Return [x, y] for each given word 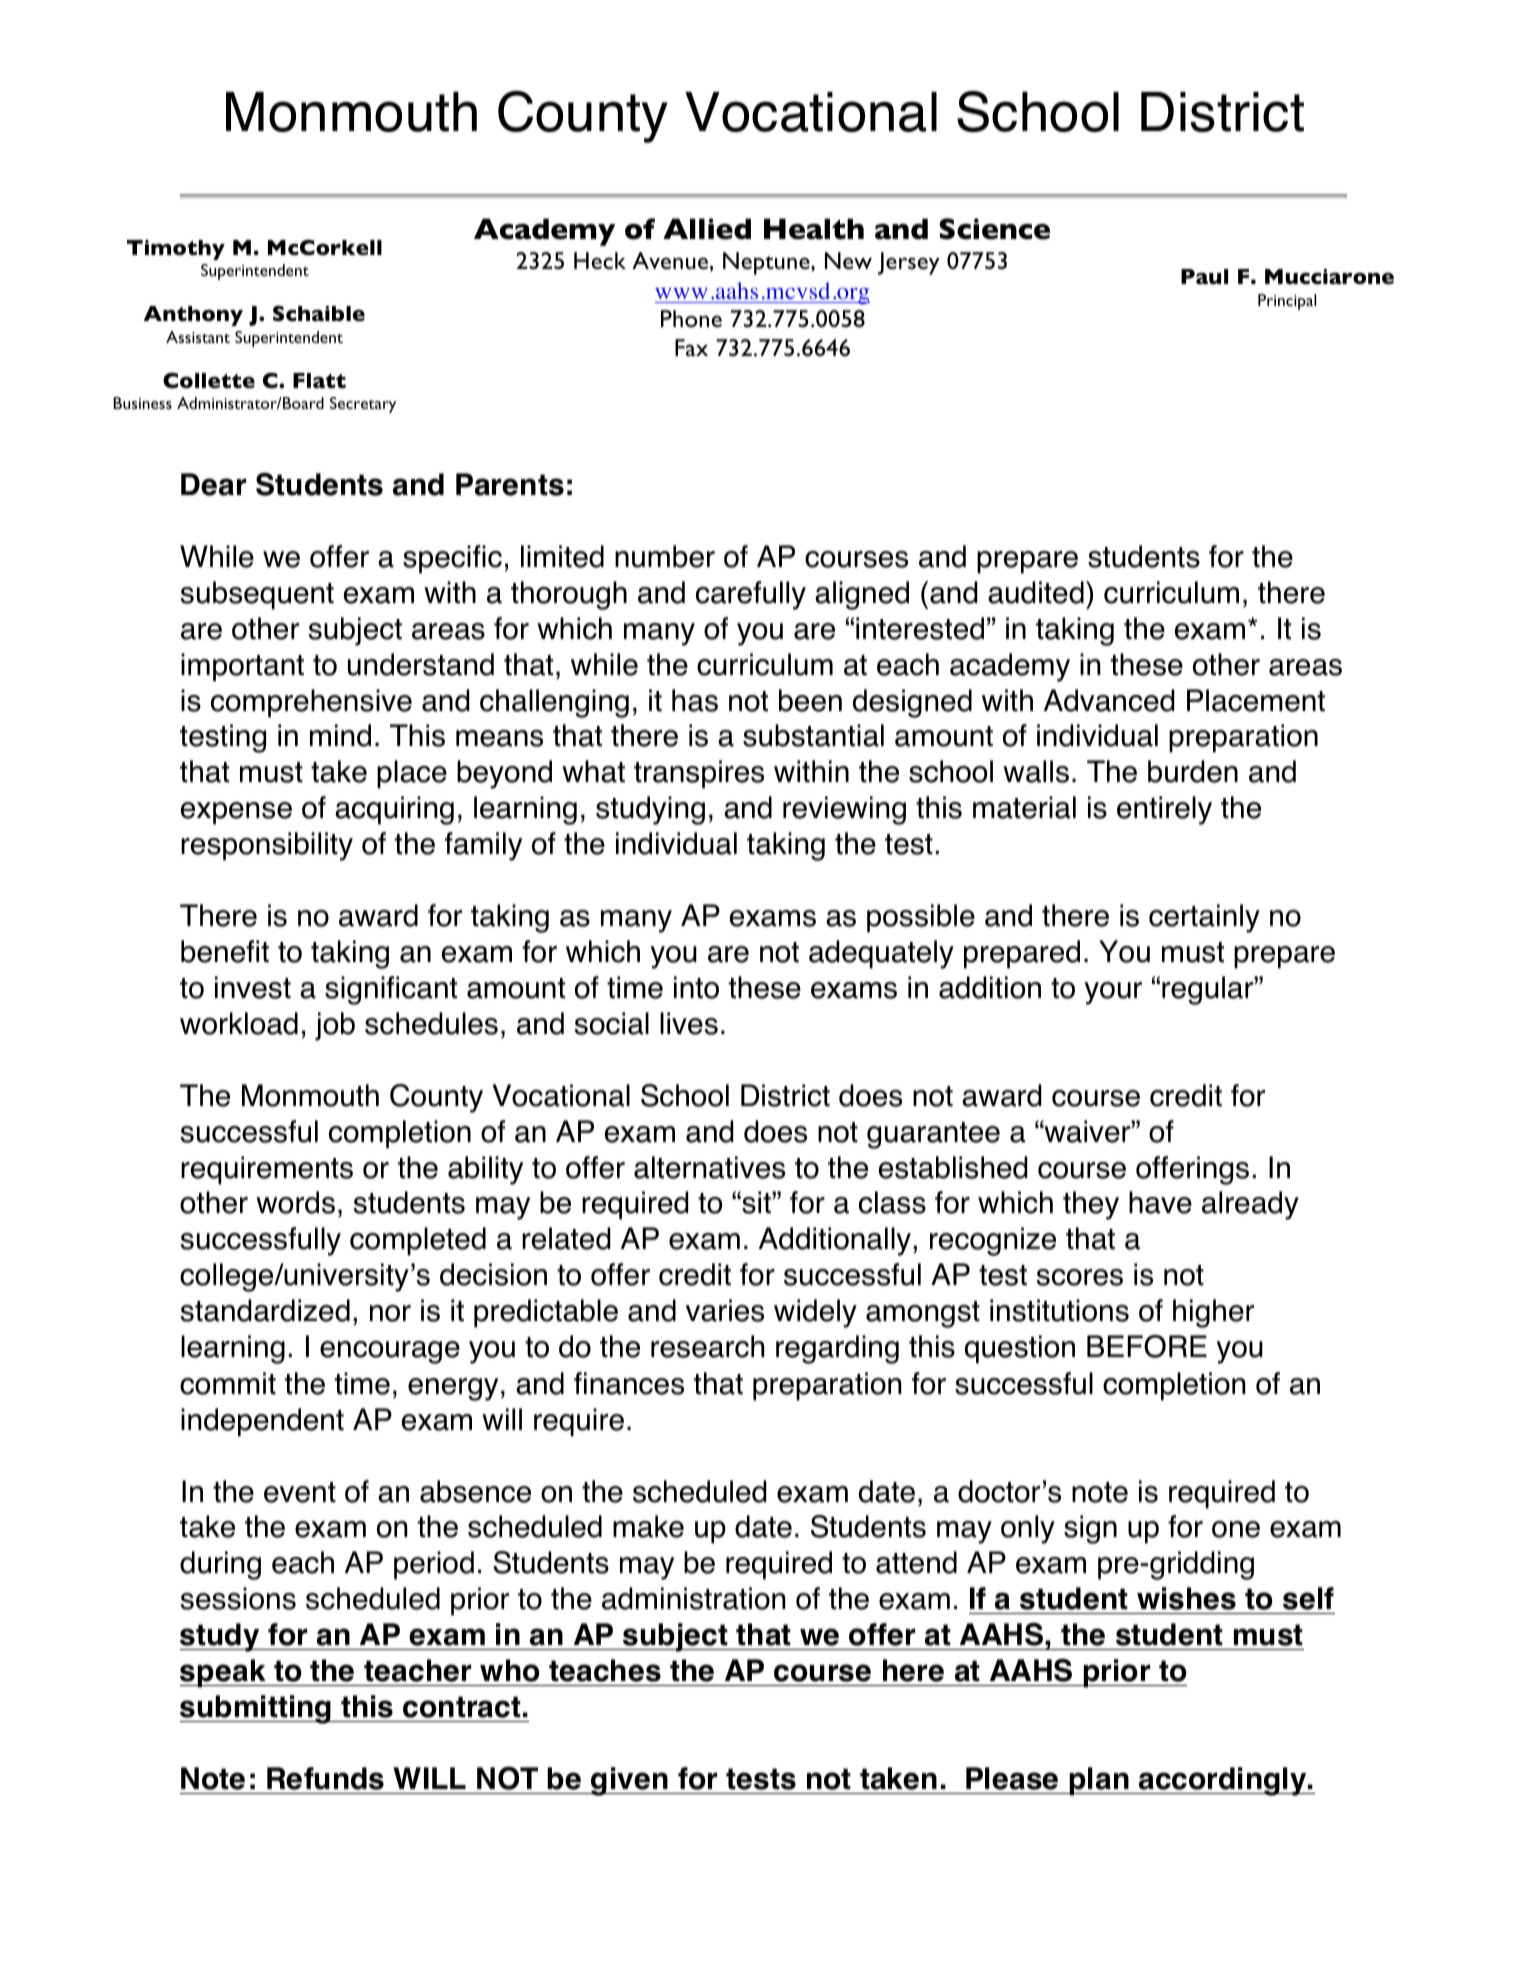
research [707, 1346]
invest [253, 987]
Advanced [1109, 700]
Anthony [193, 316]
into [696, 987]
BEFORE [1147, 1346]
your [1113, 993]
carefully [751, 595]
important [242, 667]
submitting [257, 1709]
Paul [1204, 276]
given [629, 1781]
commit [228, 1383]
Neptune [767, 263]
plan [1099, 1781]
